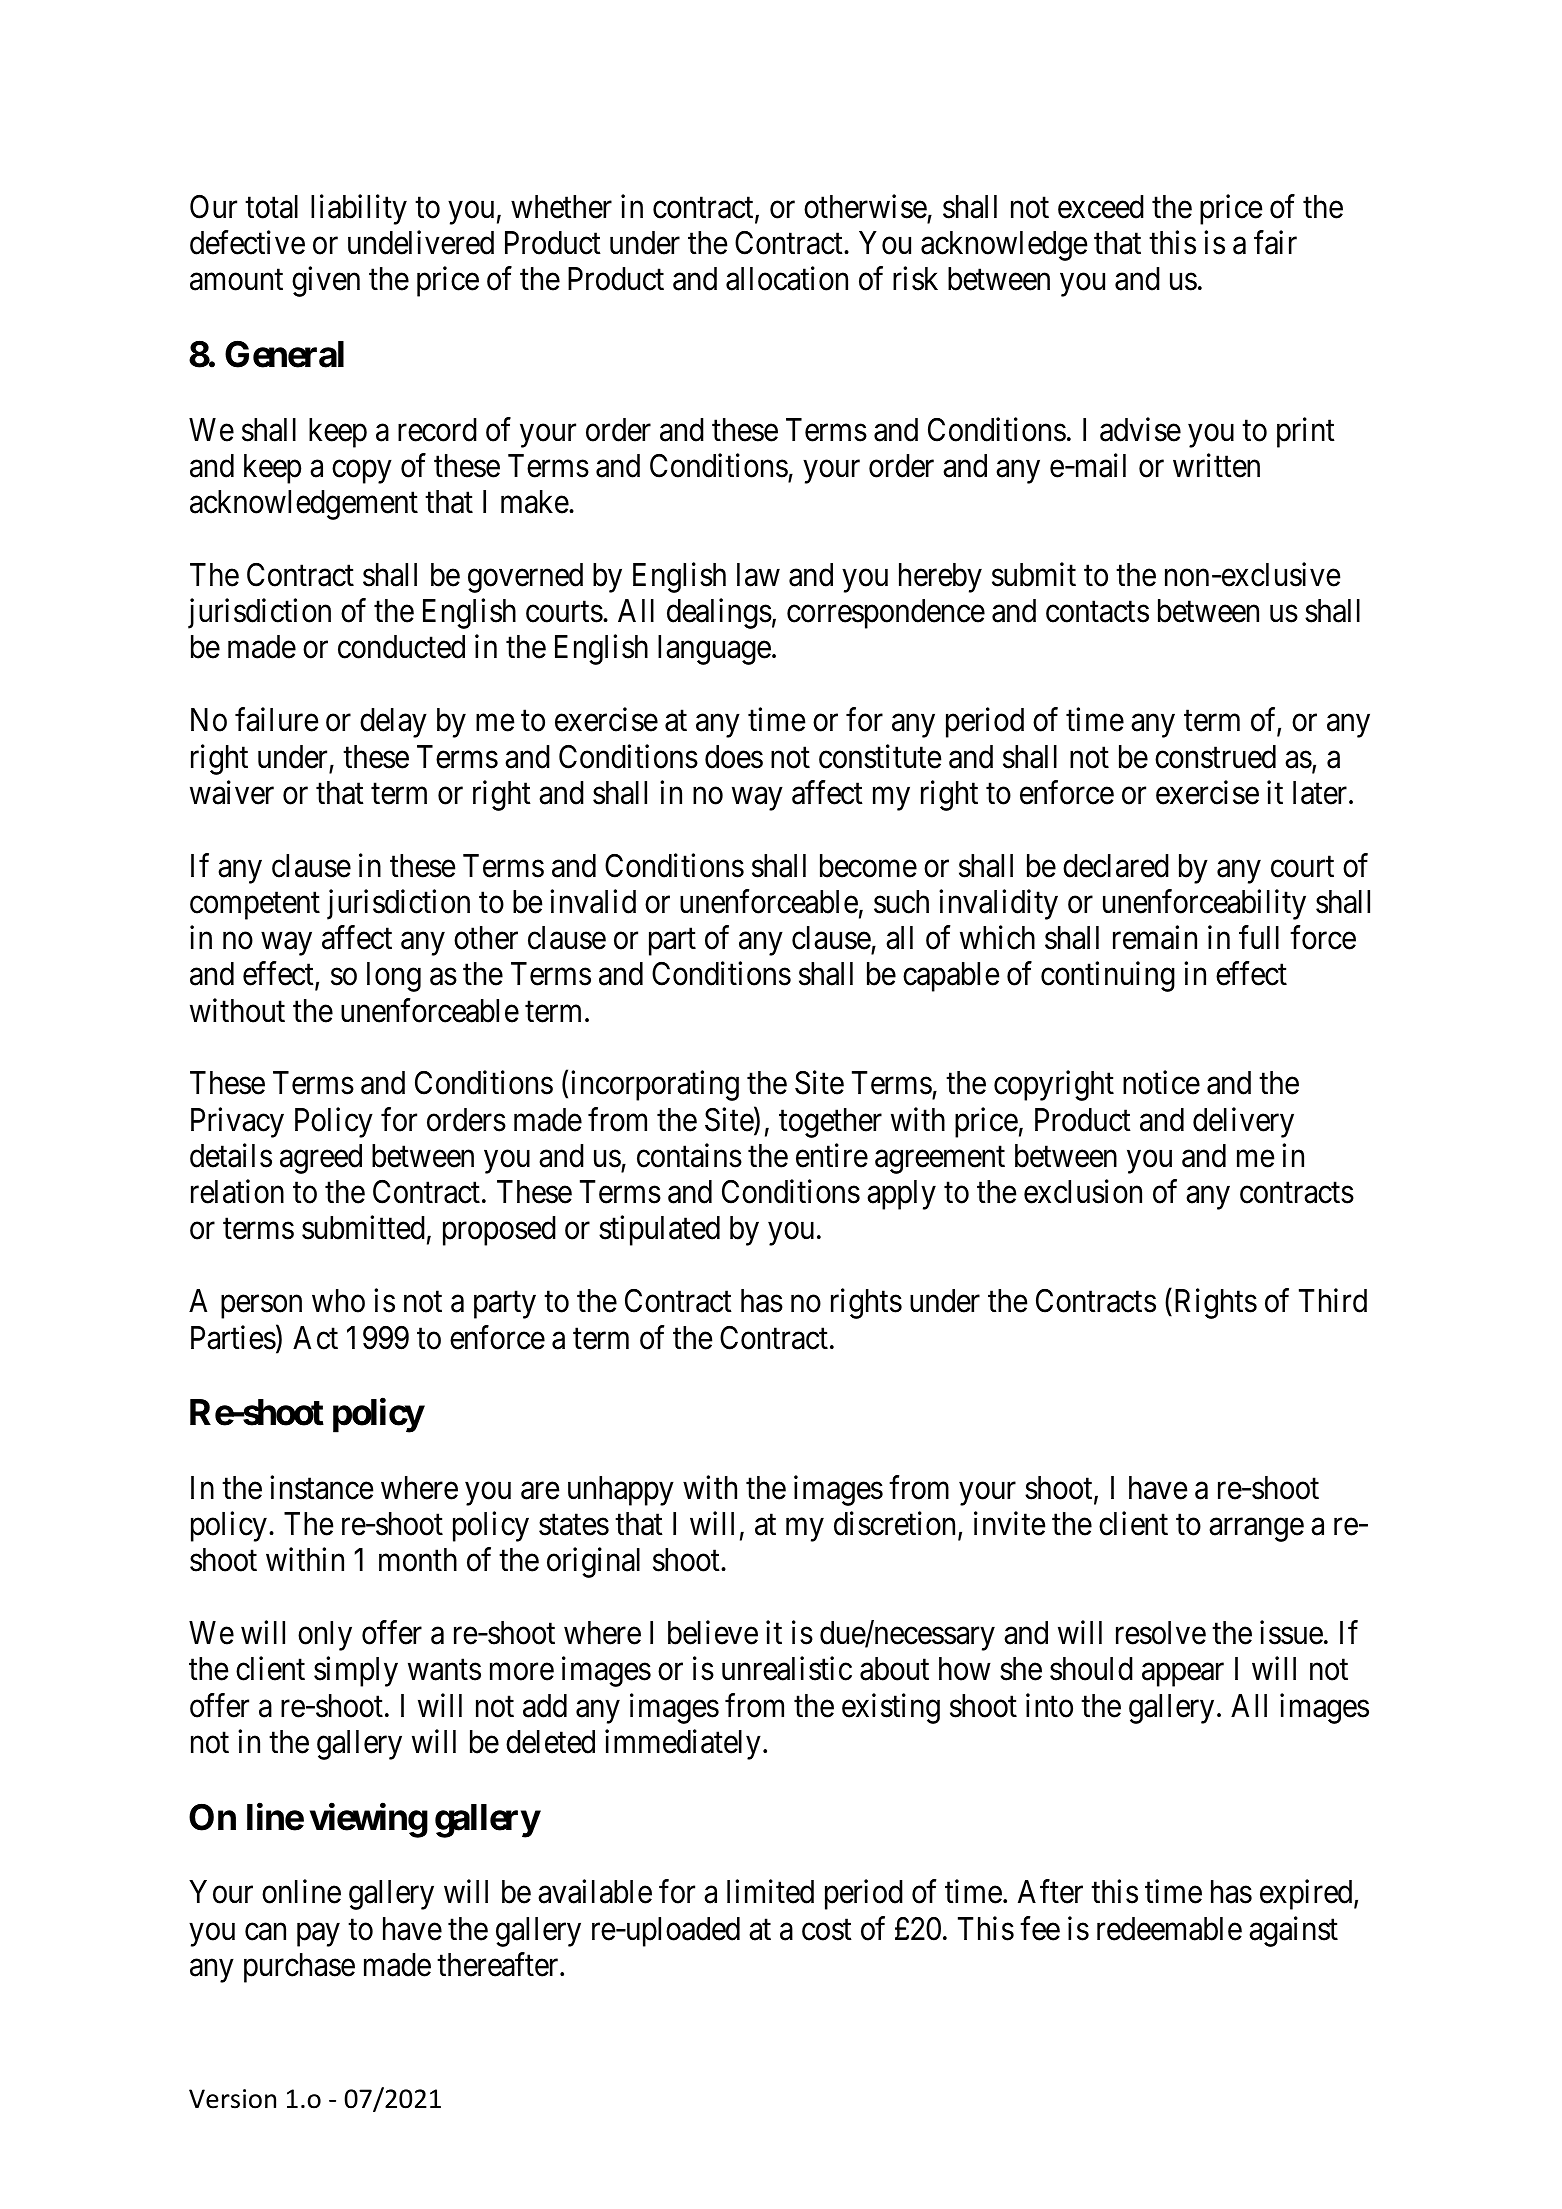  I want to click on discretion, so click(896, 1525).
